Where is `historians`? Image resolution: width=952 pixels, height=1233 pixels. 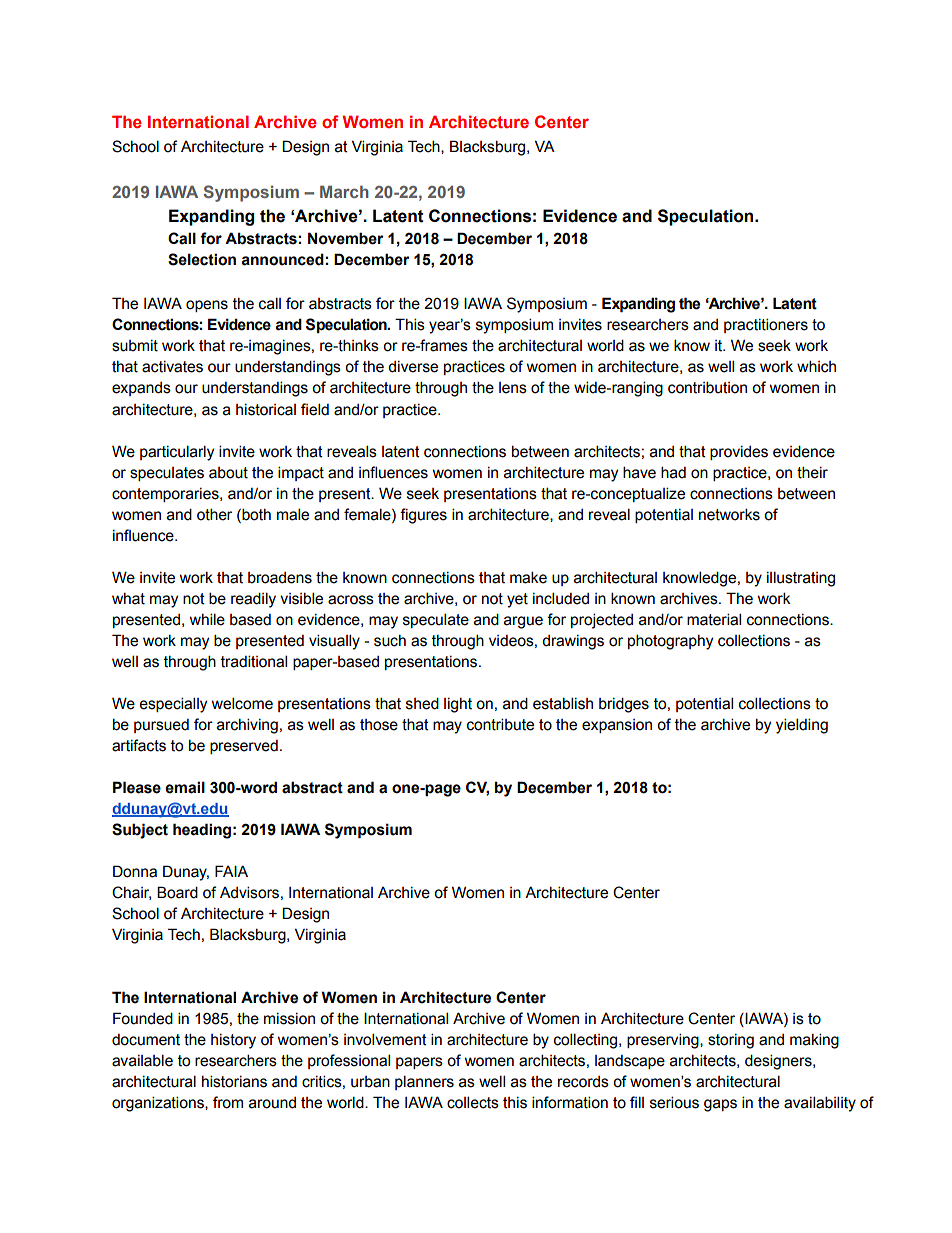
historians is located at coordinates (234, 1081).
